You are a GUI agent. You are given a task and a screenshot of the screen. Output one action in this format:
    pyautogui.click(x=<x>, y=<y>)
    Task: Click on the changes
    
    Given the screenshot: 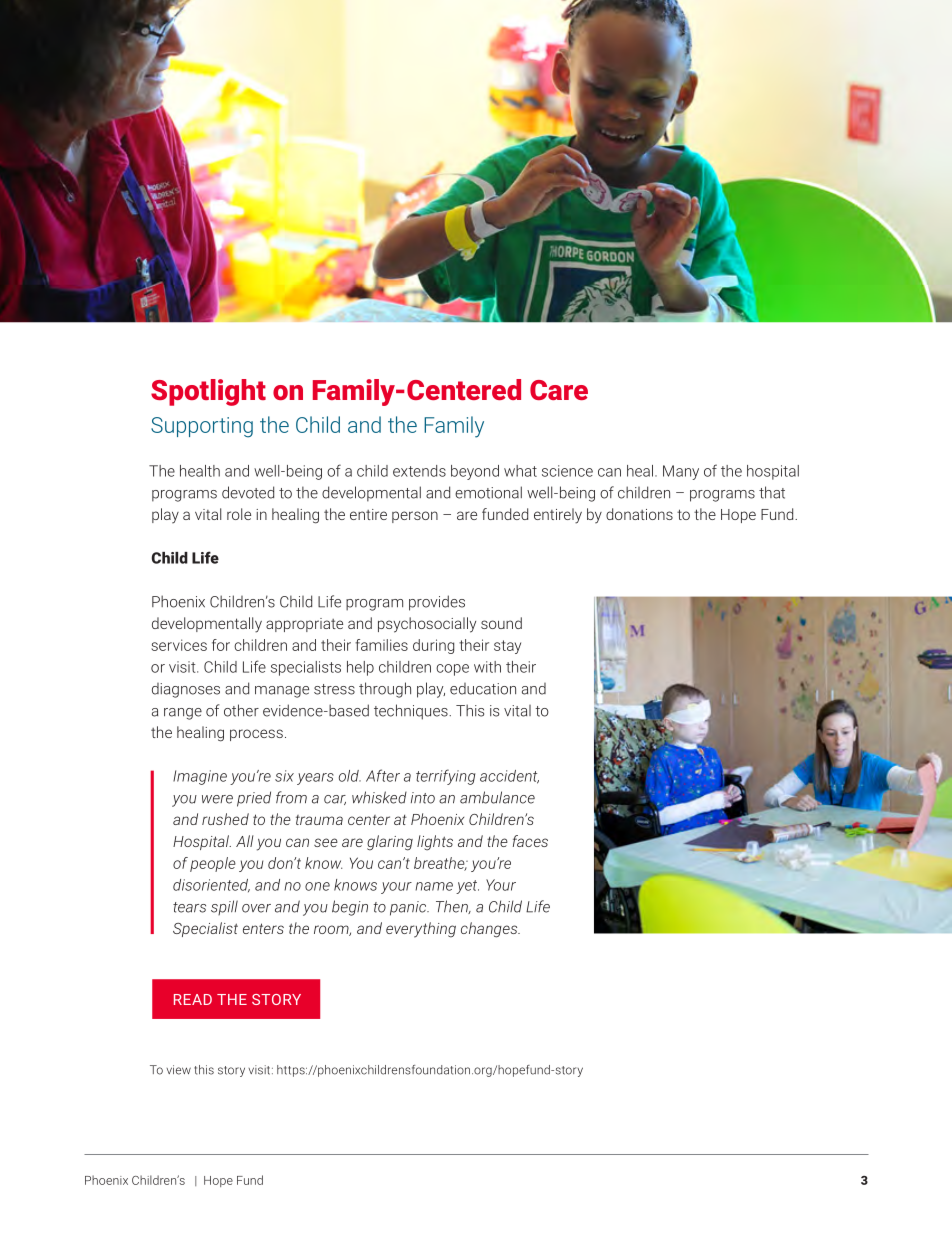 What is the action you would take?
    pyautogui.click(x=490, y=930)
